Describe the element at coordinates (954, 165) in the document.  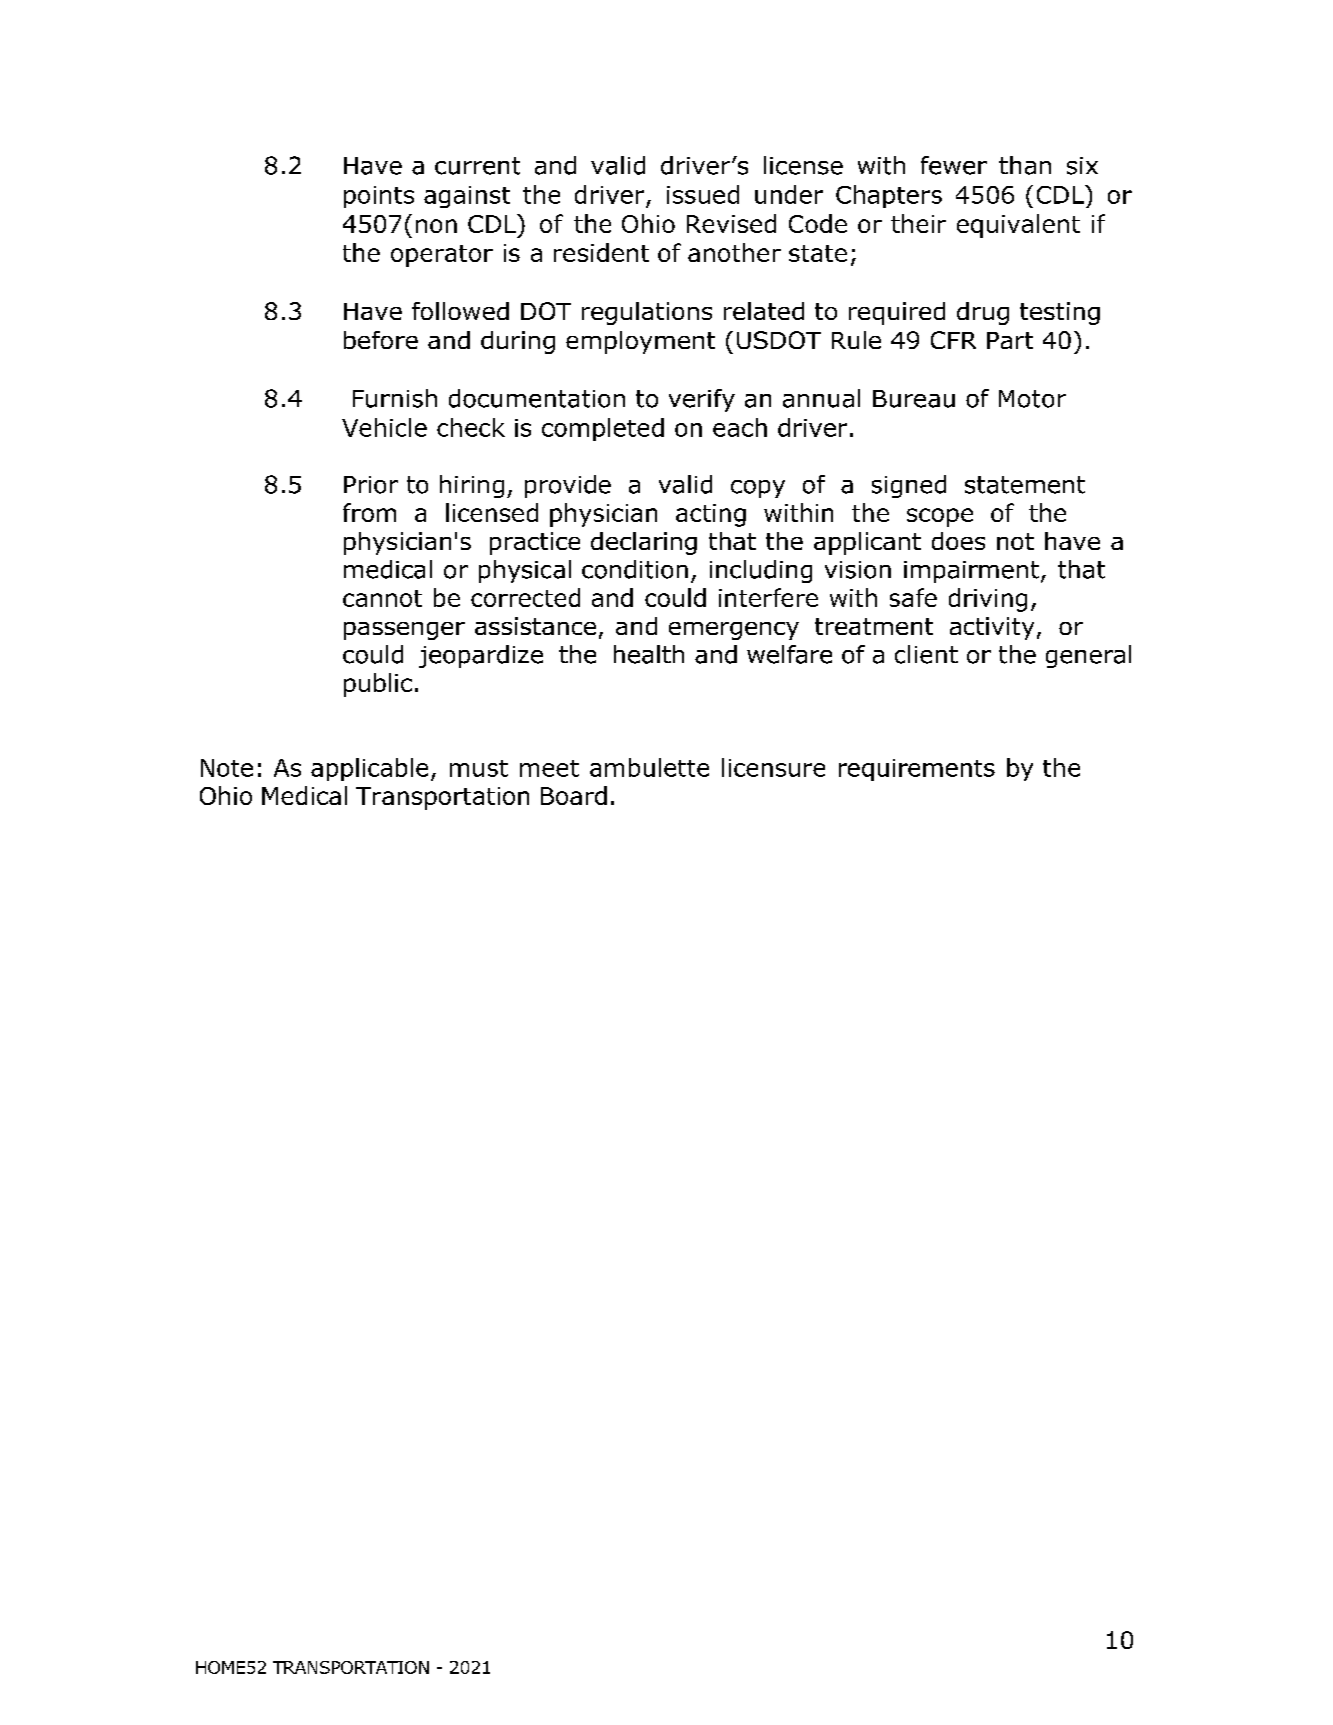
I see `fewer` at that location.
